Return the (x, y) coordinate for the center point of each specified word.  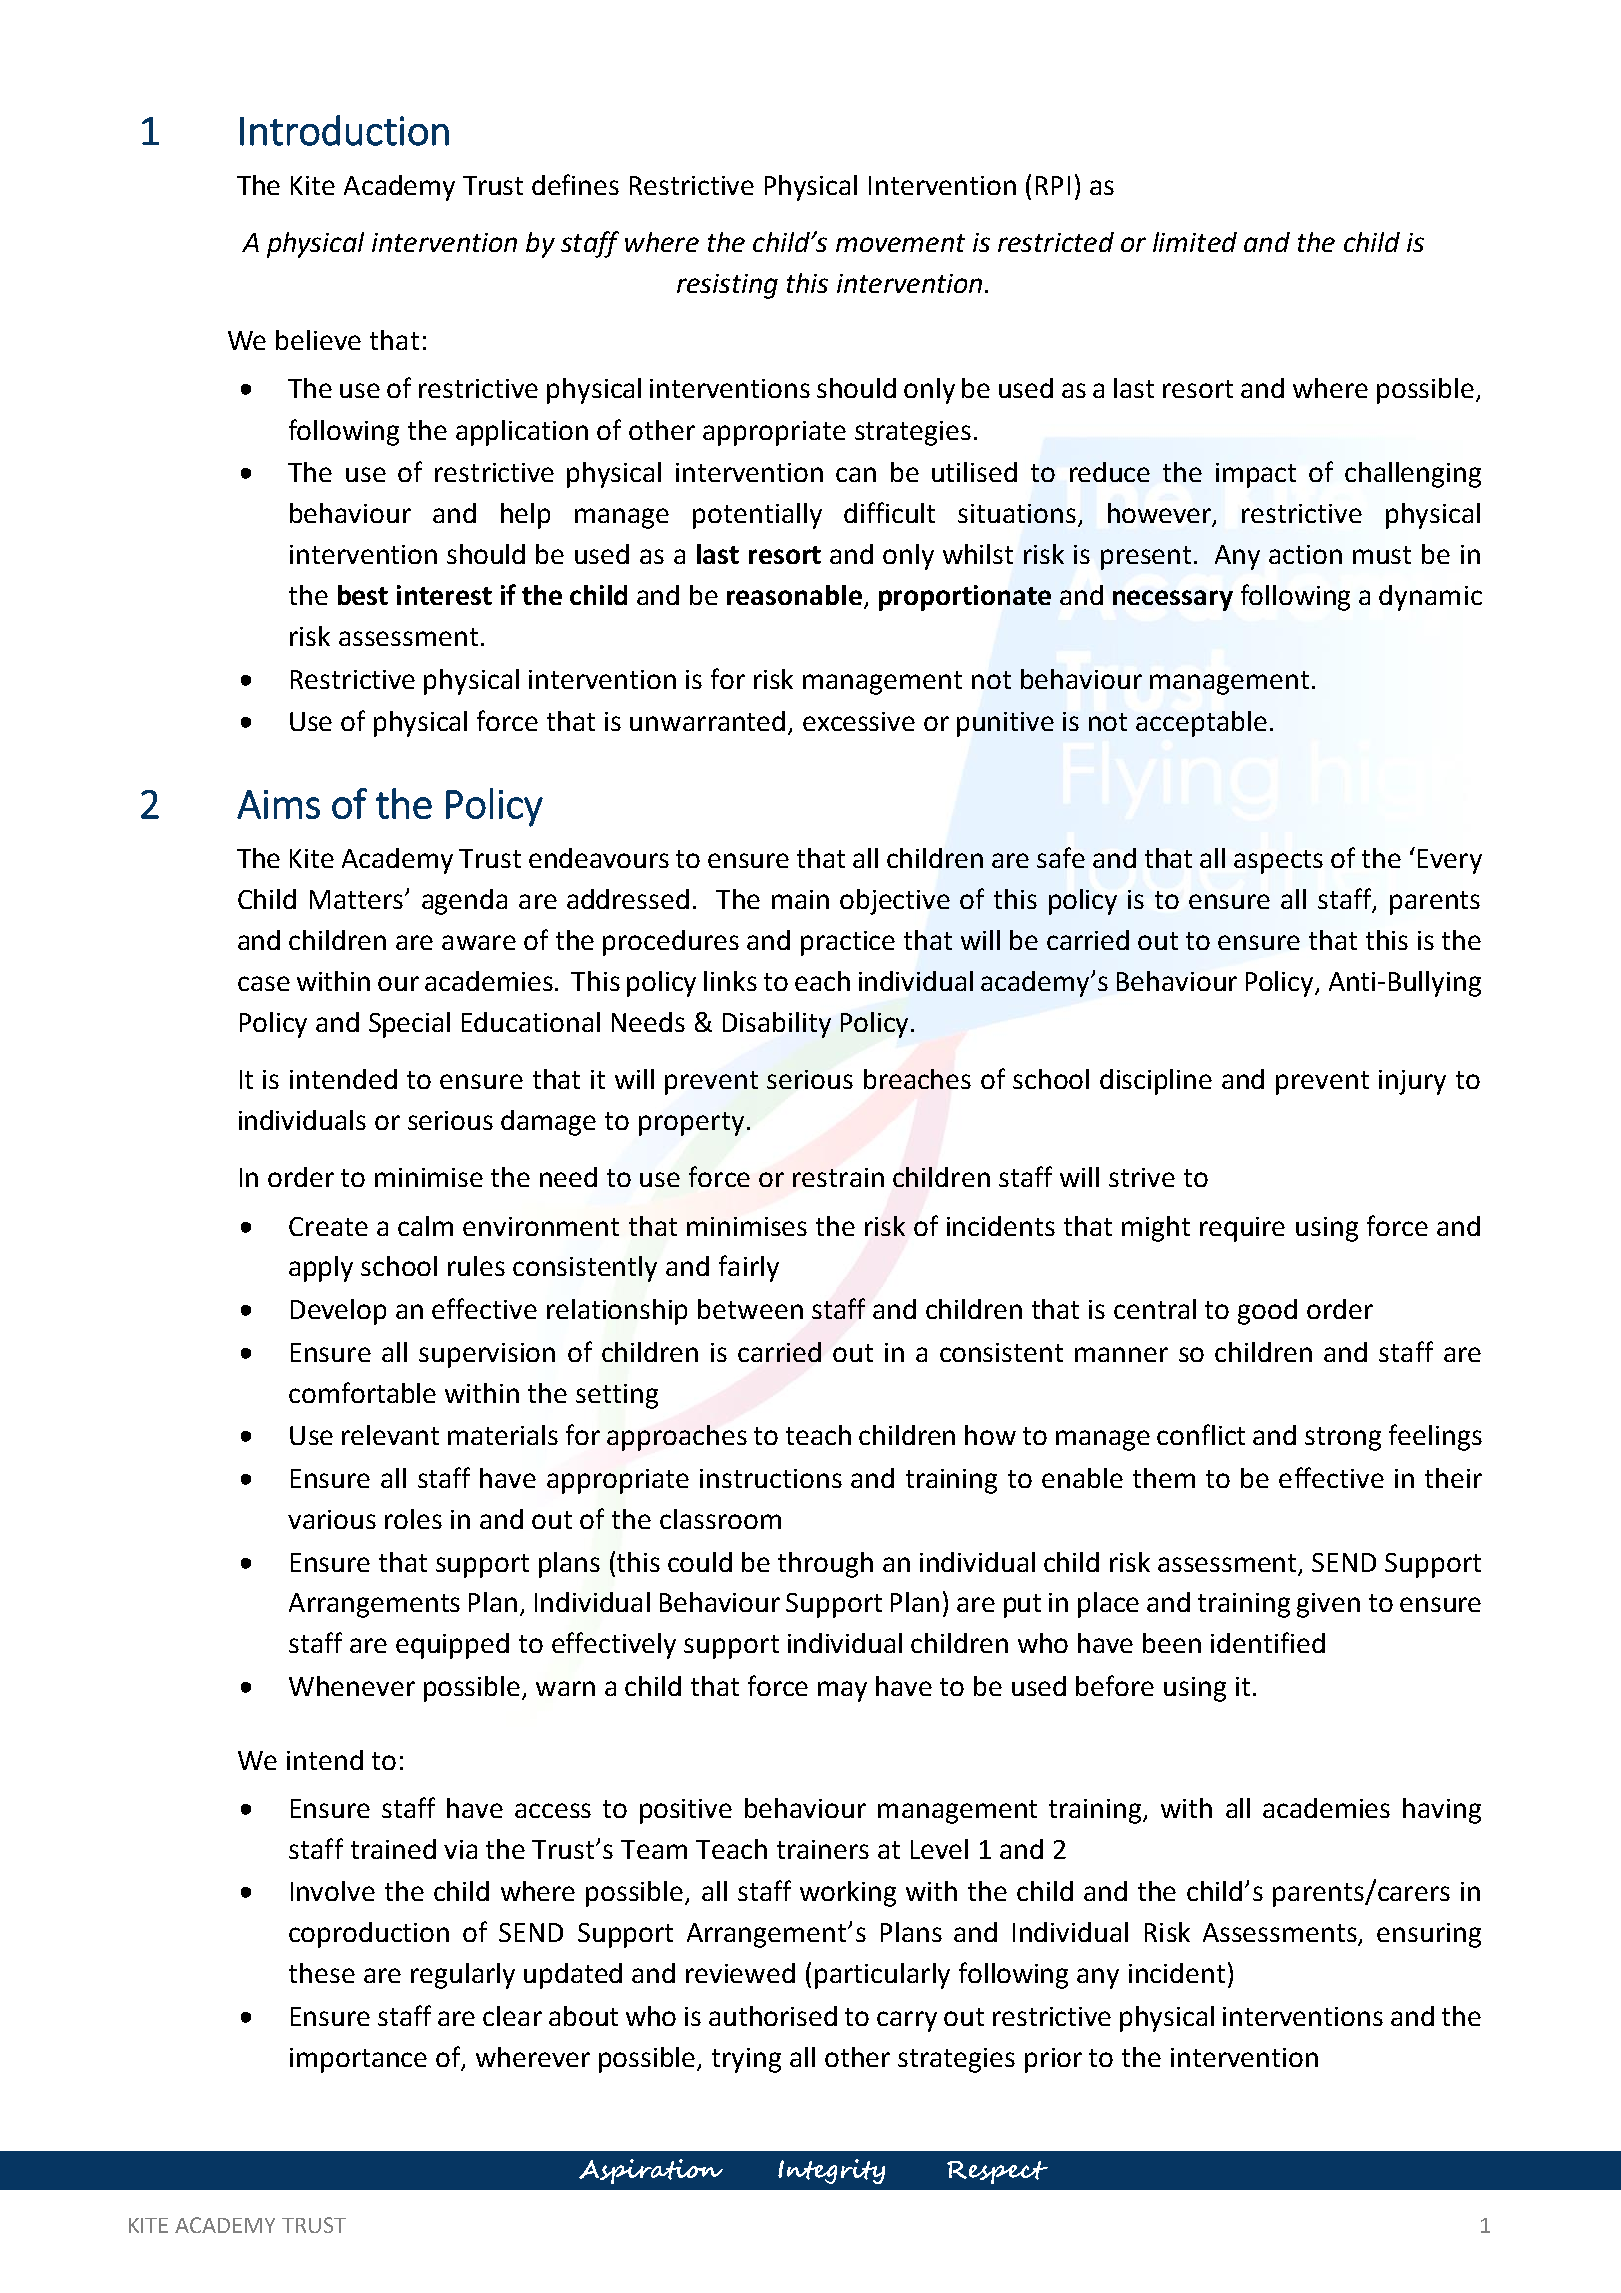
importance (358, 2060)
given (1328, 1605)
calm (425, 1226)
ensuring (1429, 1935)
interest (444, 595)
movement (900, 243)
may (842, 1691)
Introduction (344, 130)
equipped (452, 1646)
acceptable (1201, 724)
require (1242, 1229)
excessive (859, 721)
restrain (838, 1177)
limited (1195, 242)
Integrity (831, 2171)
